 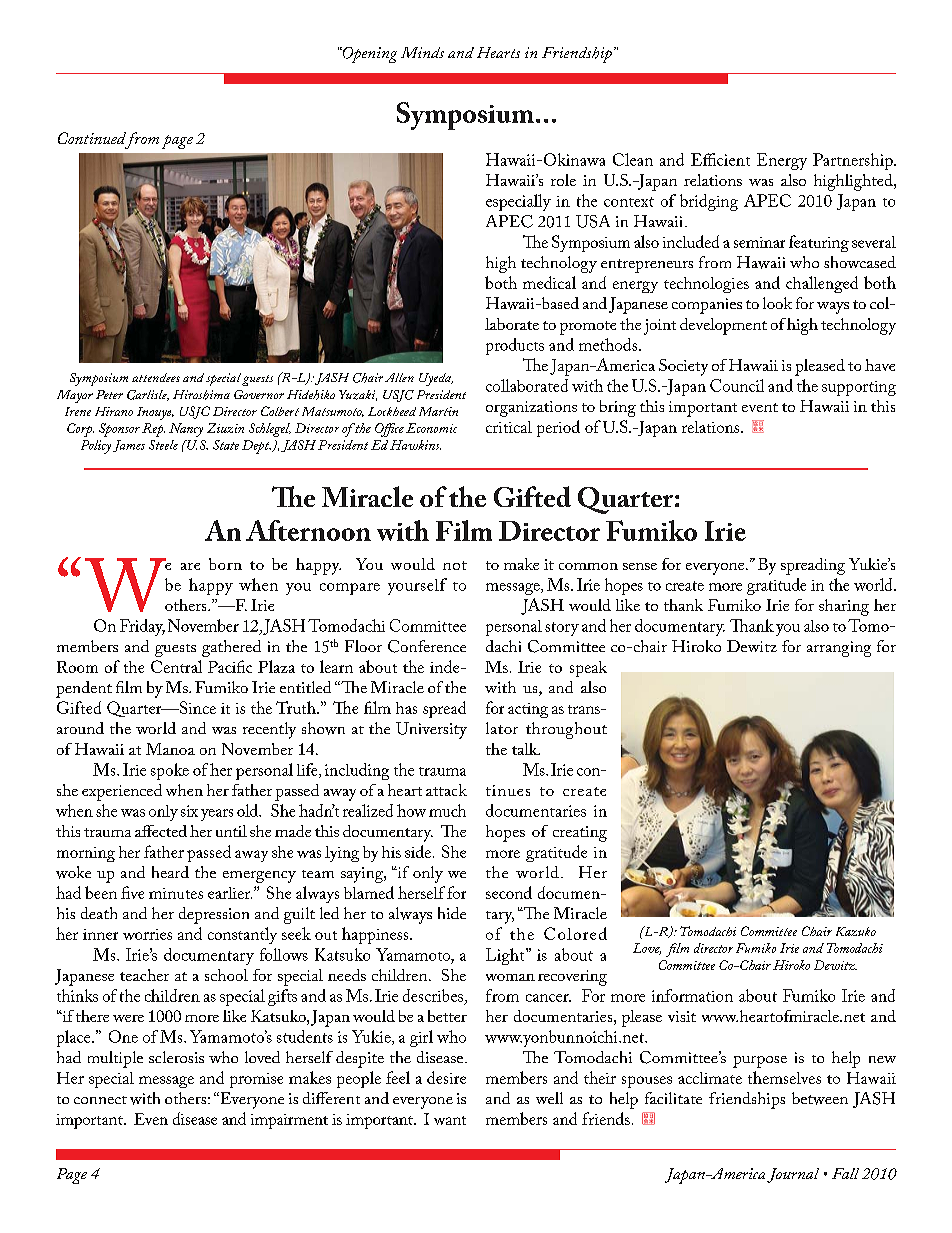 What do you see at coordinates (142, 627) in the document?
I see `Friday` at bounding box center [142, 627].
